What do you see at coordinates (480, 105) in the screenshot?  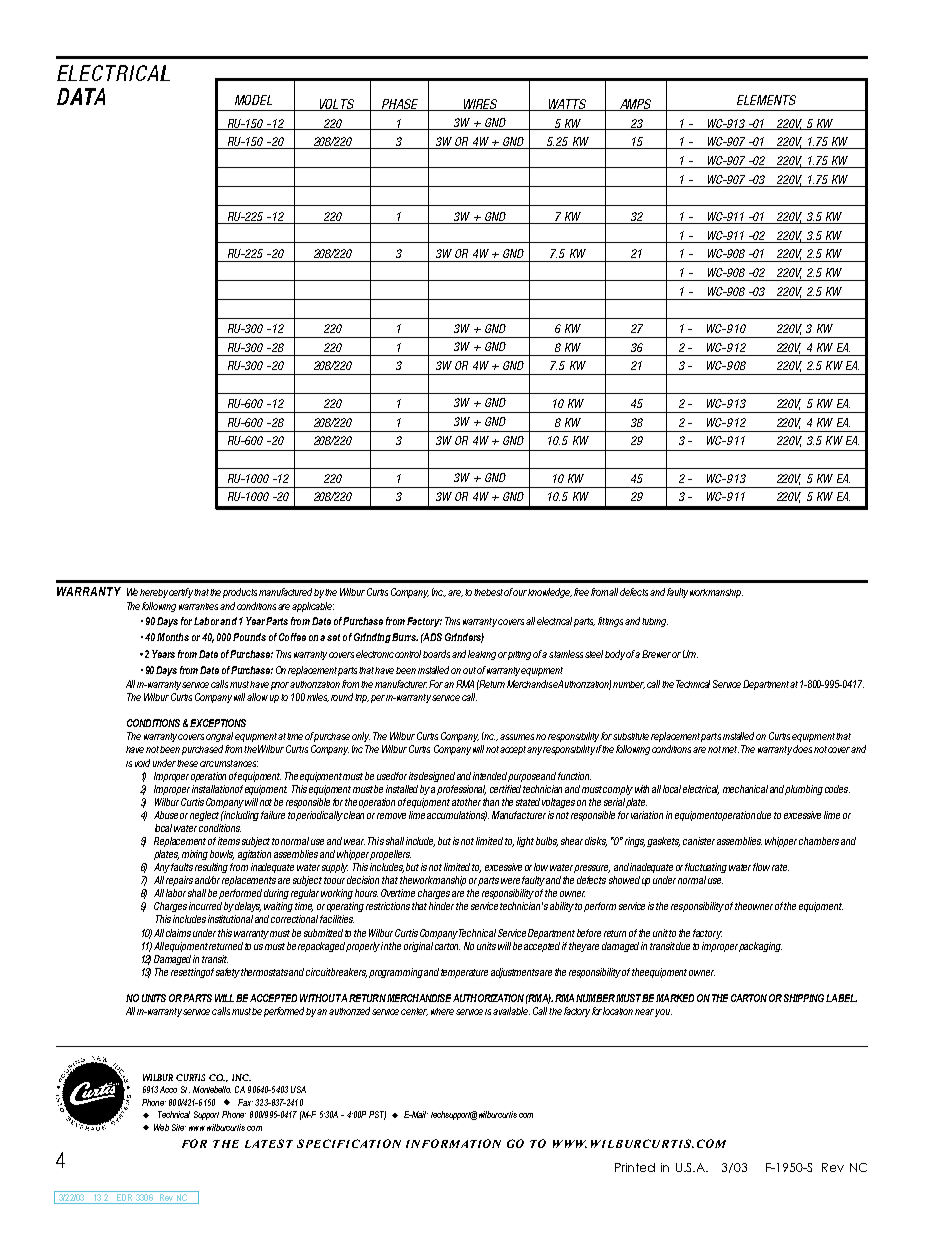 I see `WIRES` at bounding box center [480, 105].
